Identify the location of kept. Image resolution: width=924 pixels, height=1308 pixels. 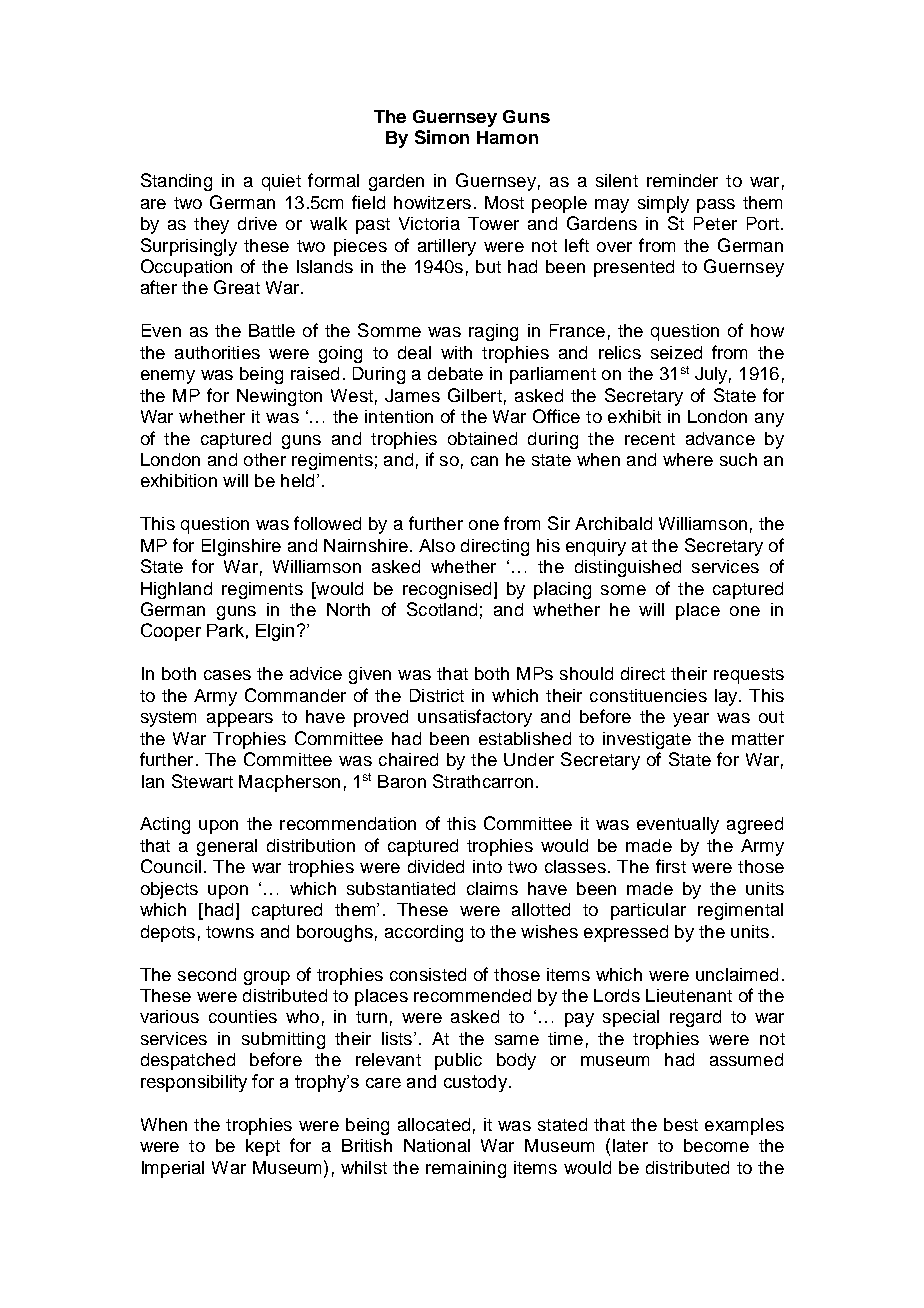
(263, 1147).
